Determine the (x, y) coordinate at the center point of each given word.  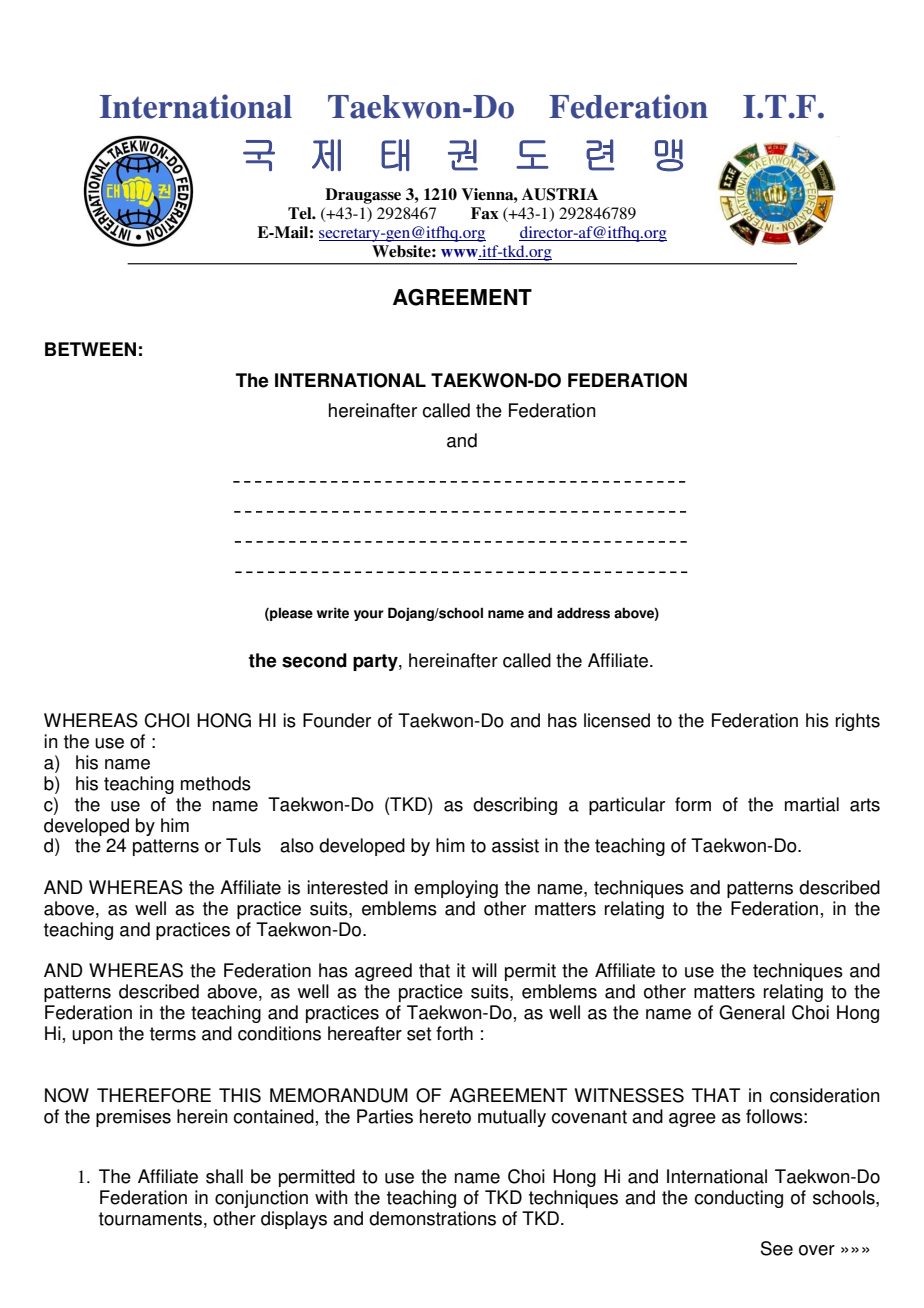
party (376, 662)
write (333, 613)
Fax (485, 213)
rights (858, 722)
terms (173, 1034)
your (369, 615)
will (484, 970)
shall (224, 1176)
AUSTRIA (560, 194)
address (583, 613)
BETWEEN (90, 349)
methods (216, 783)
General (752, 1012)
